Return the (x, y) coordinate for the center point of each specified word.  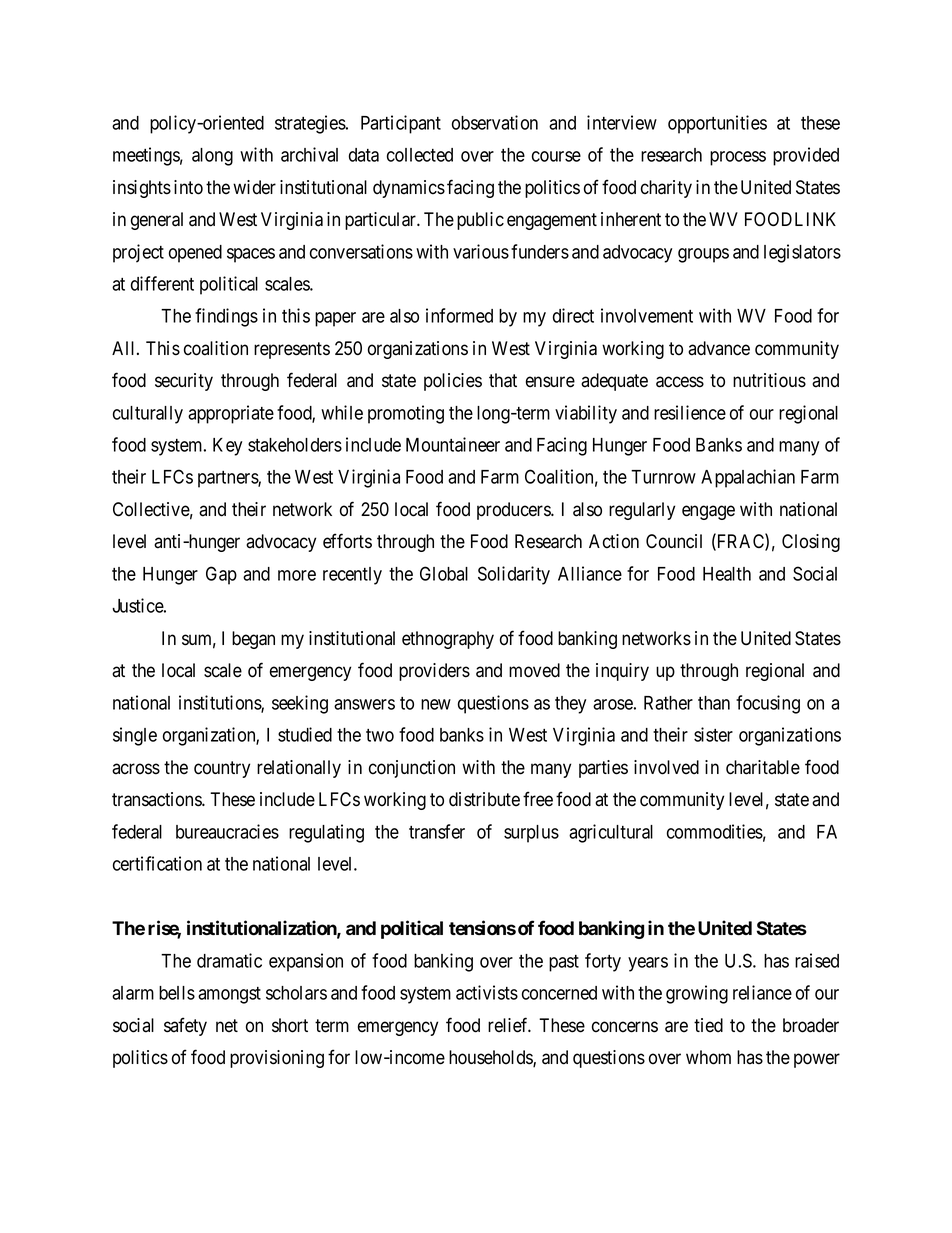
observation (495, 122)
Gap (221, 575)
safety (185, 1026)
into (188, 187)
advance (719, 348)
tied (708, 1025)
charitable (763, 767)
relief (509, 1025)
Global (444, 573)
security (184, 382)
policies (453, 382)
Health (727, 574)
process (738, 158)
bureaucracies (227, 831)
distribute (484, 799)
